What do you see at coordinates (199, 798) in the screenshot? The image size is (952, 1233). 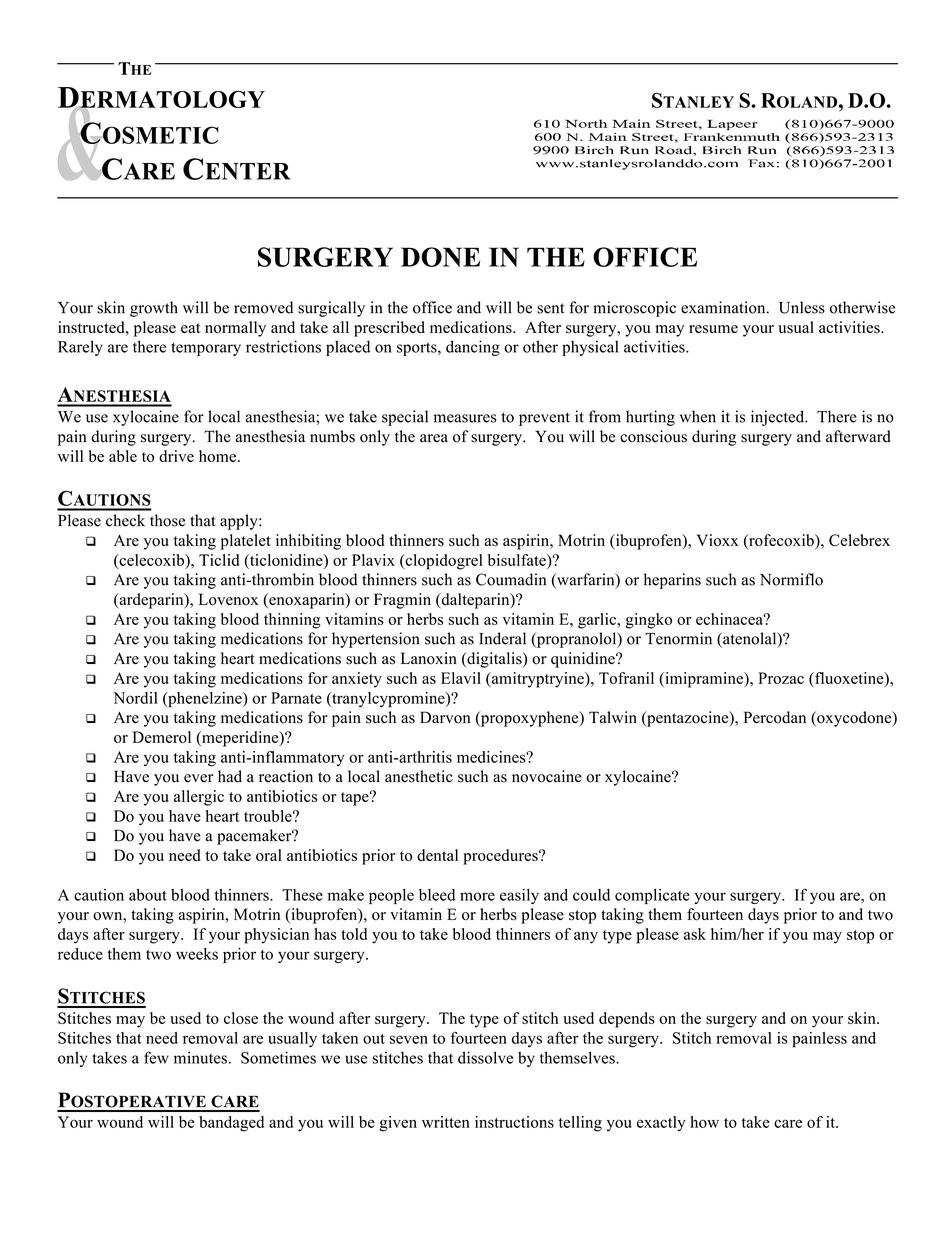 I see `allergic` at bounding box center [199, 798].
